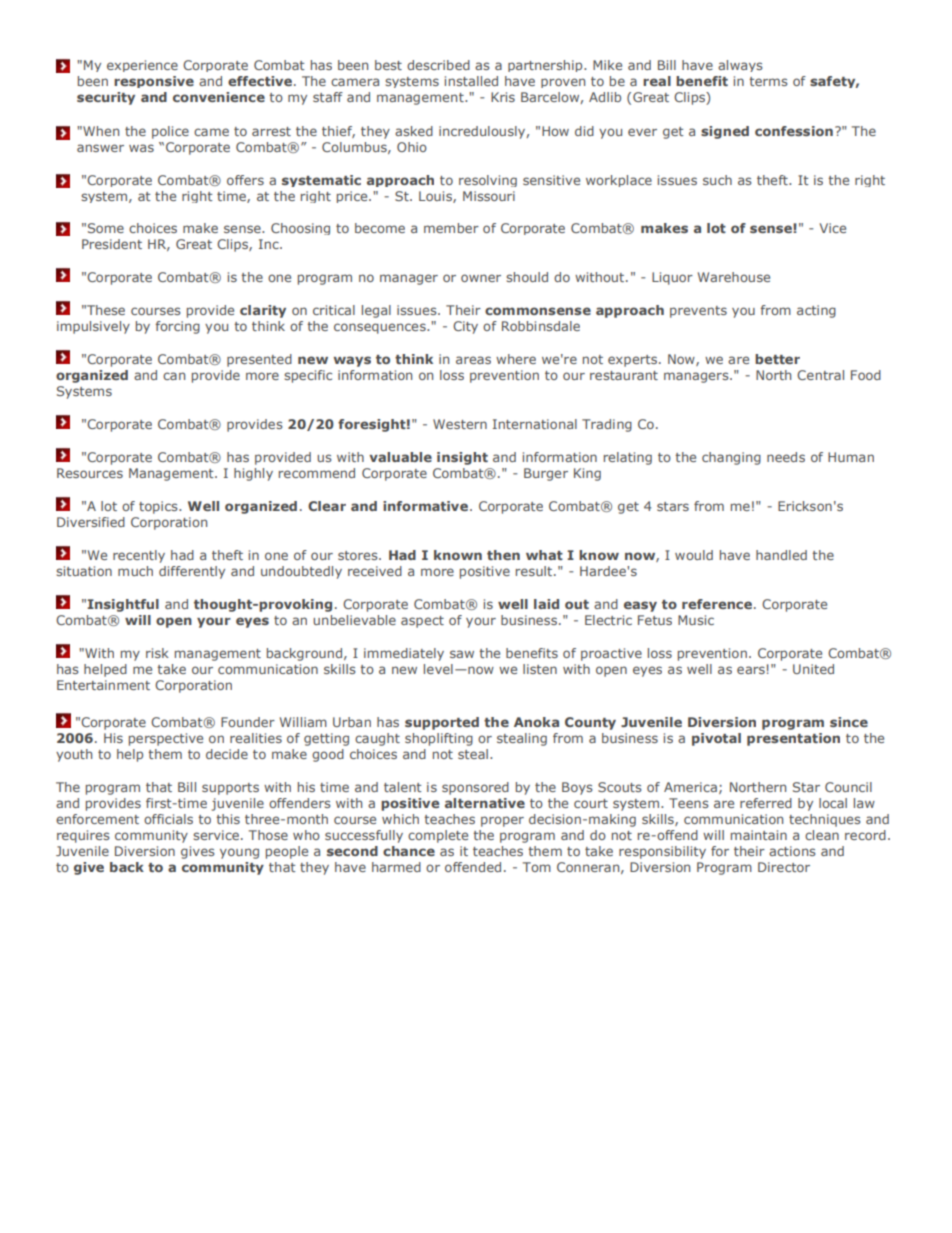 The width and height of the page is (952, 1233). I want to click on installed, so click(471, 81).
